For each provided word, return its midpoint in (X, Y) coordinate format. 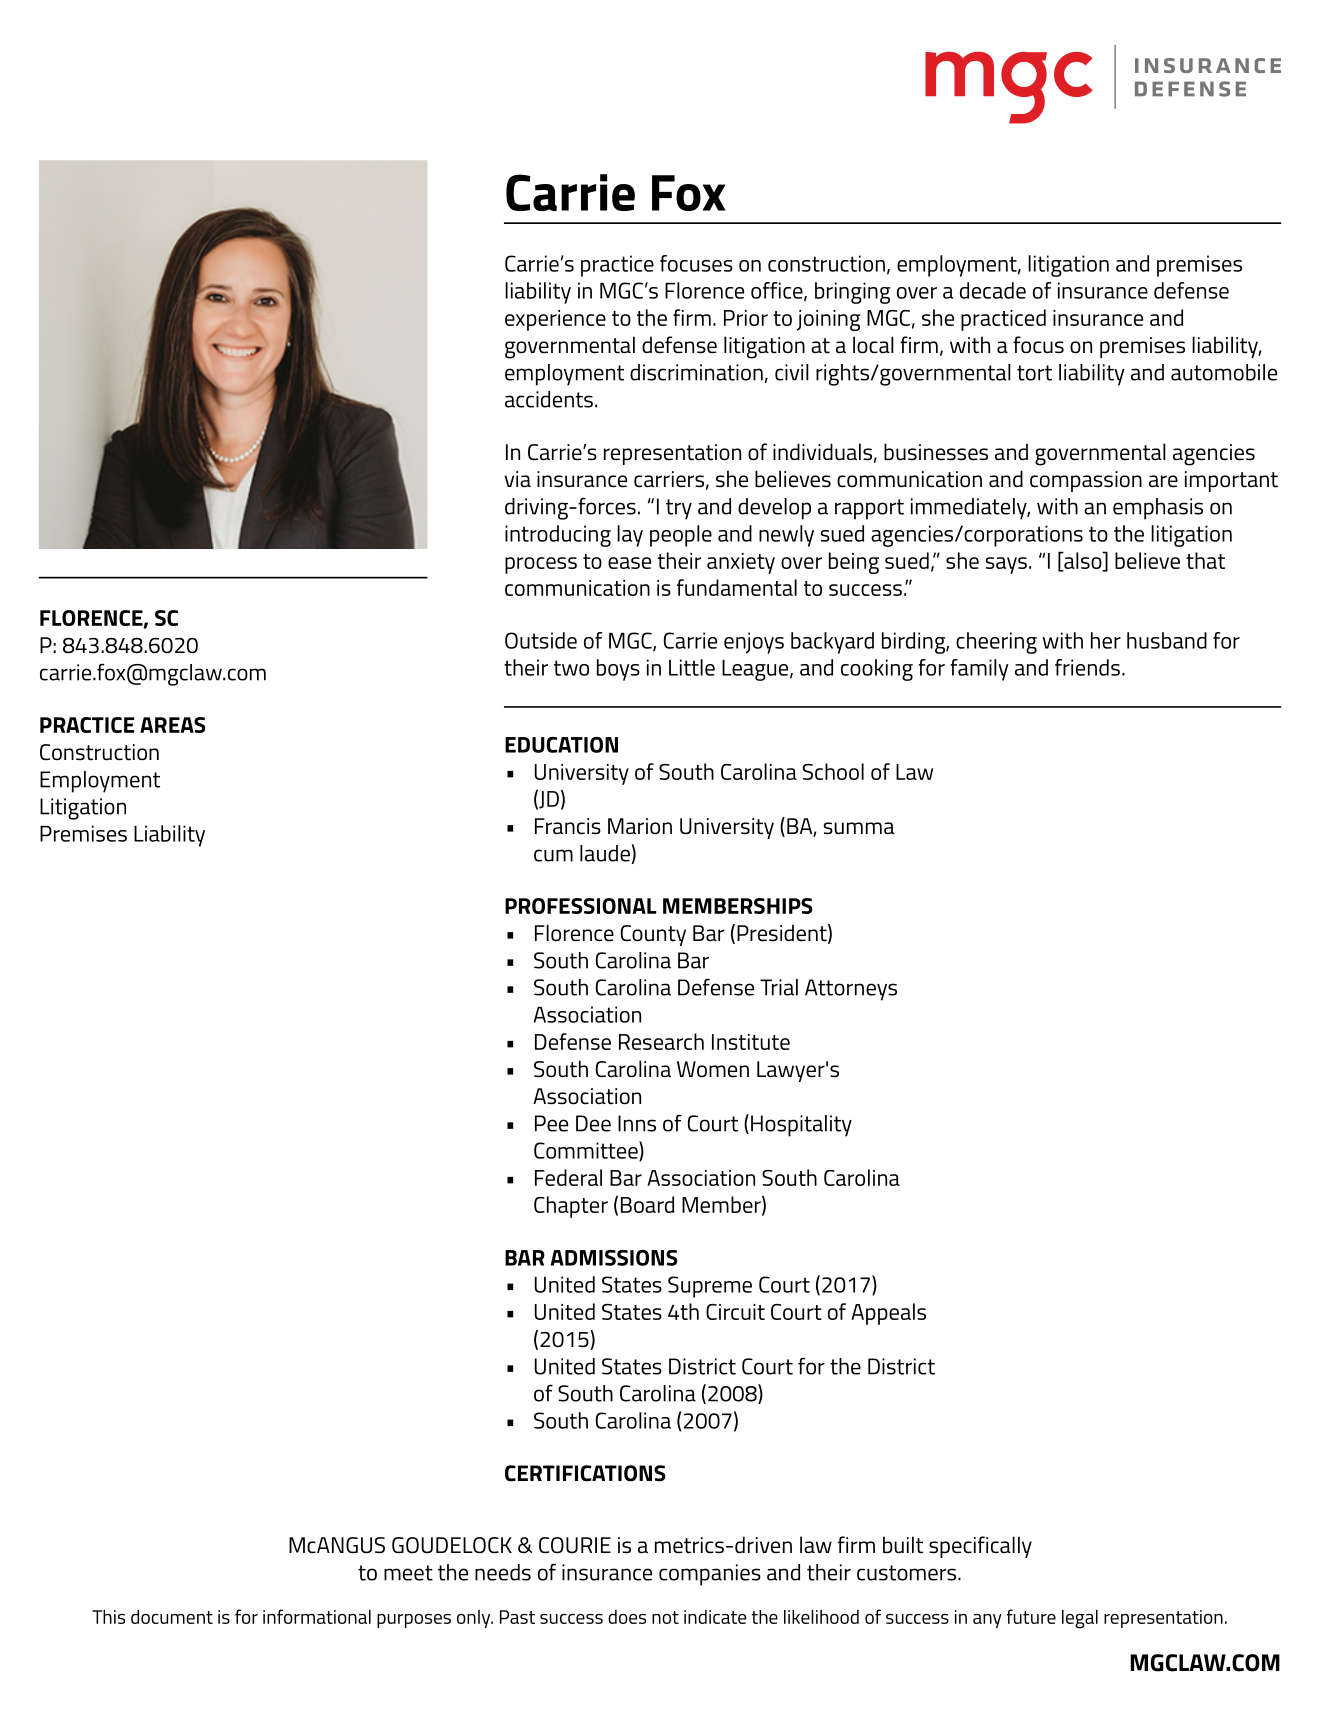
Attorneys (851, 990)
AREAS (173, 725)
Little (692, 667)
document (172, 1617)
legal (1080, 1619)
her (1106, 640)
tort (1034, 373)
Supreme (710, 1287)
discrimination (696, 372)
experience (555, 320)
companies (710, 1575)
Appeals (888, 1314)
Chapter (571, 1207)
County (653, 935)
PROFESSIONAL (580, 906)
